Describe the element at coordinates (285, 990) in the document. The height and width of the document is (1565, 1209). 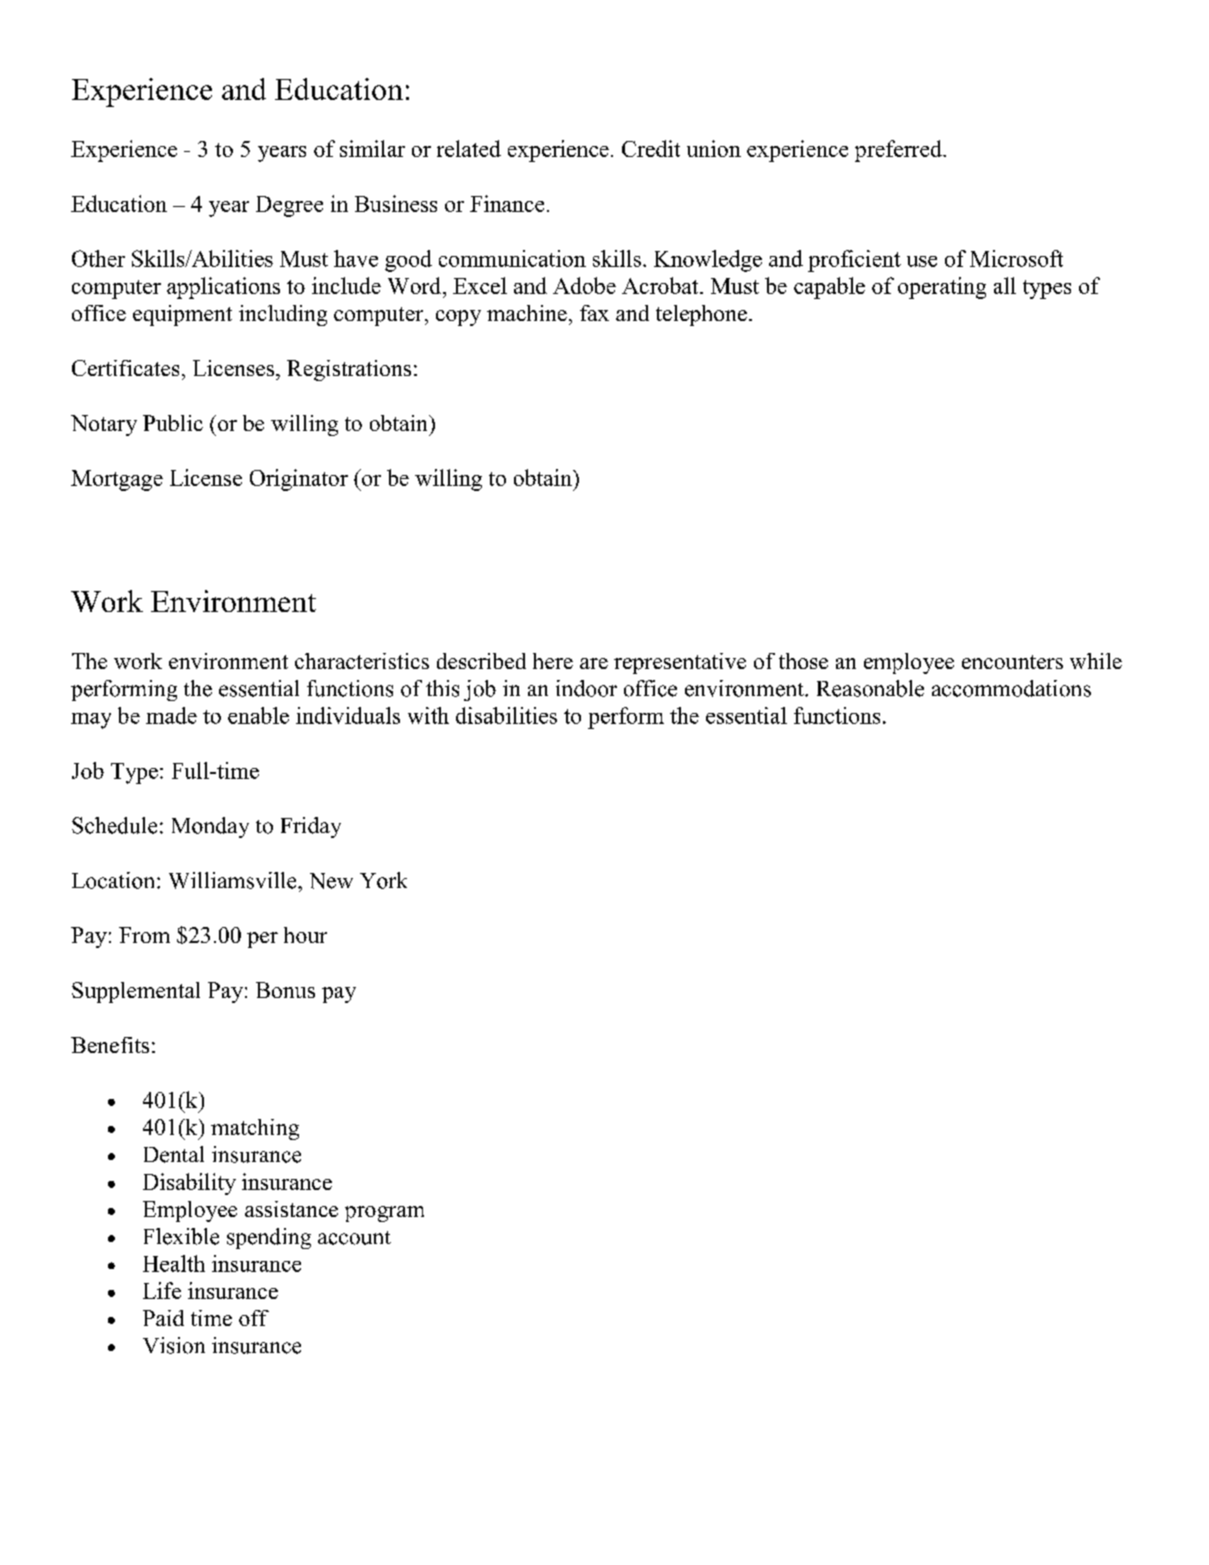
I see `Bonus` at that location.
